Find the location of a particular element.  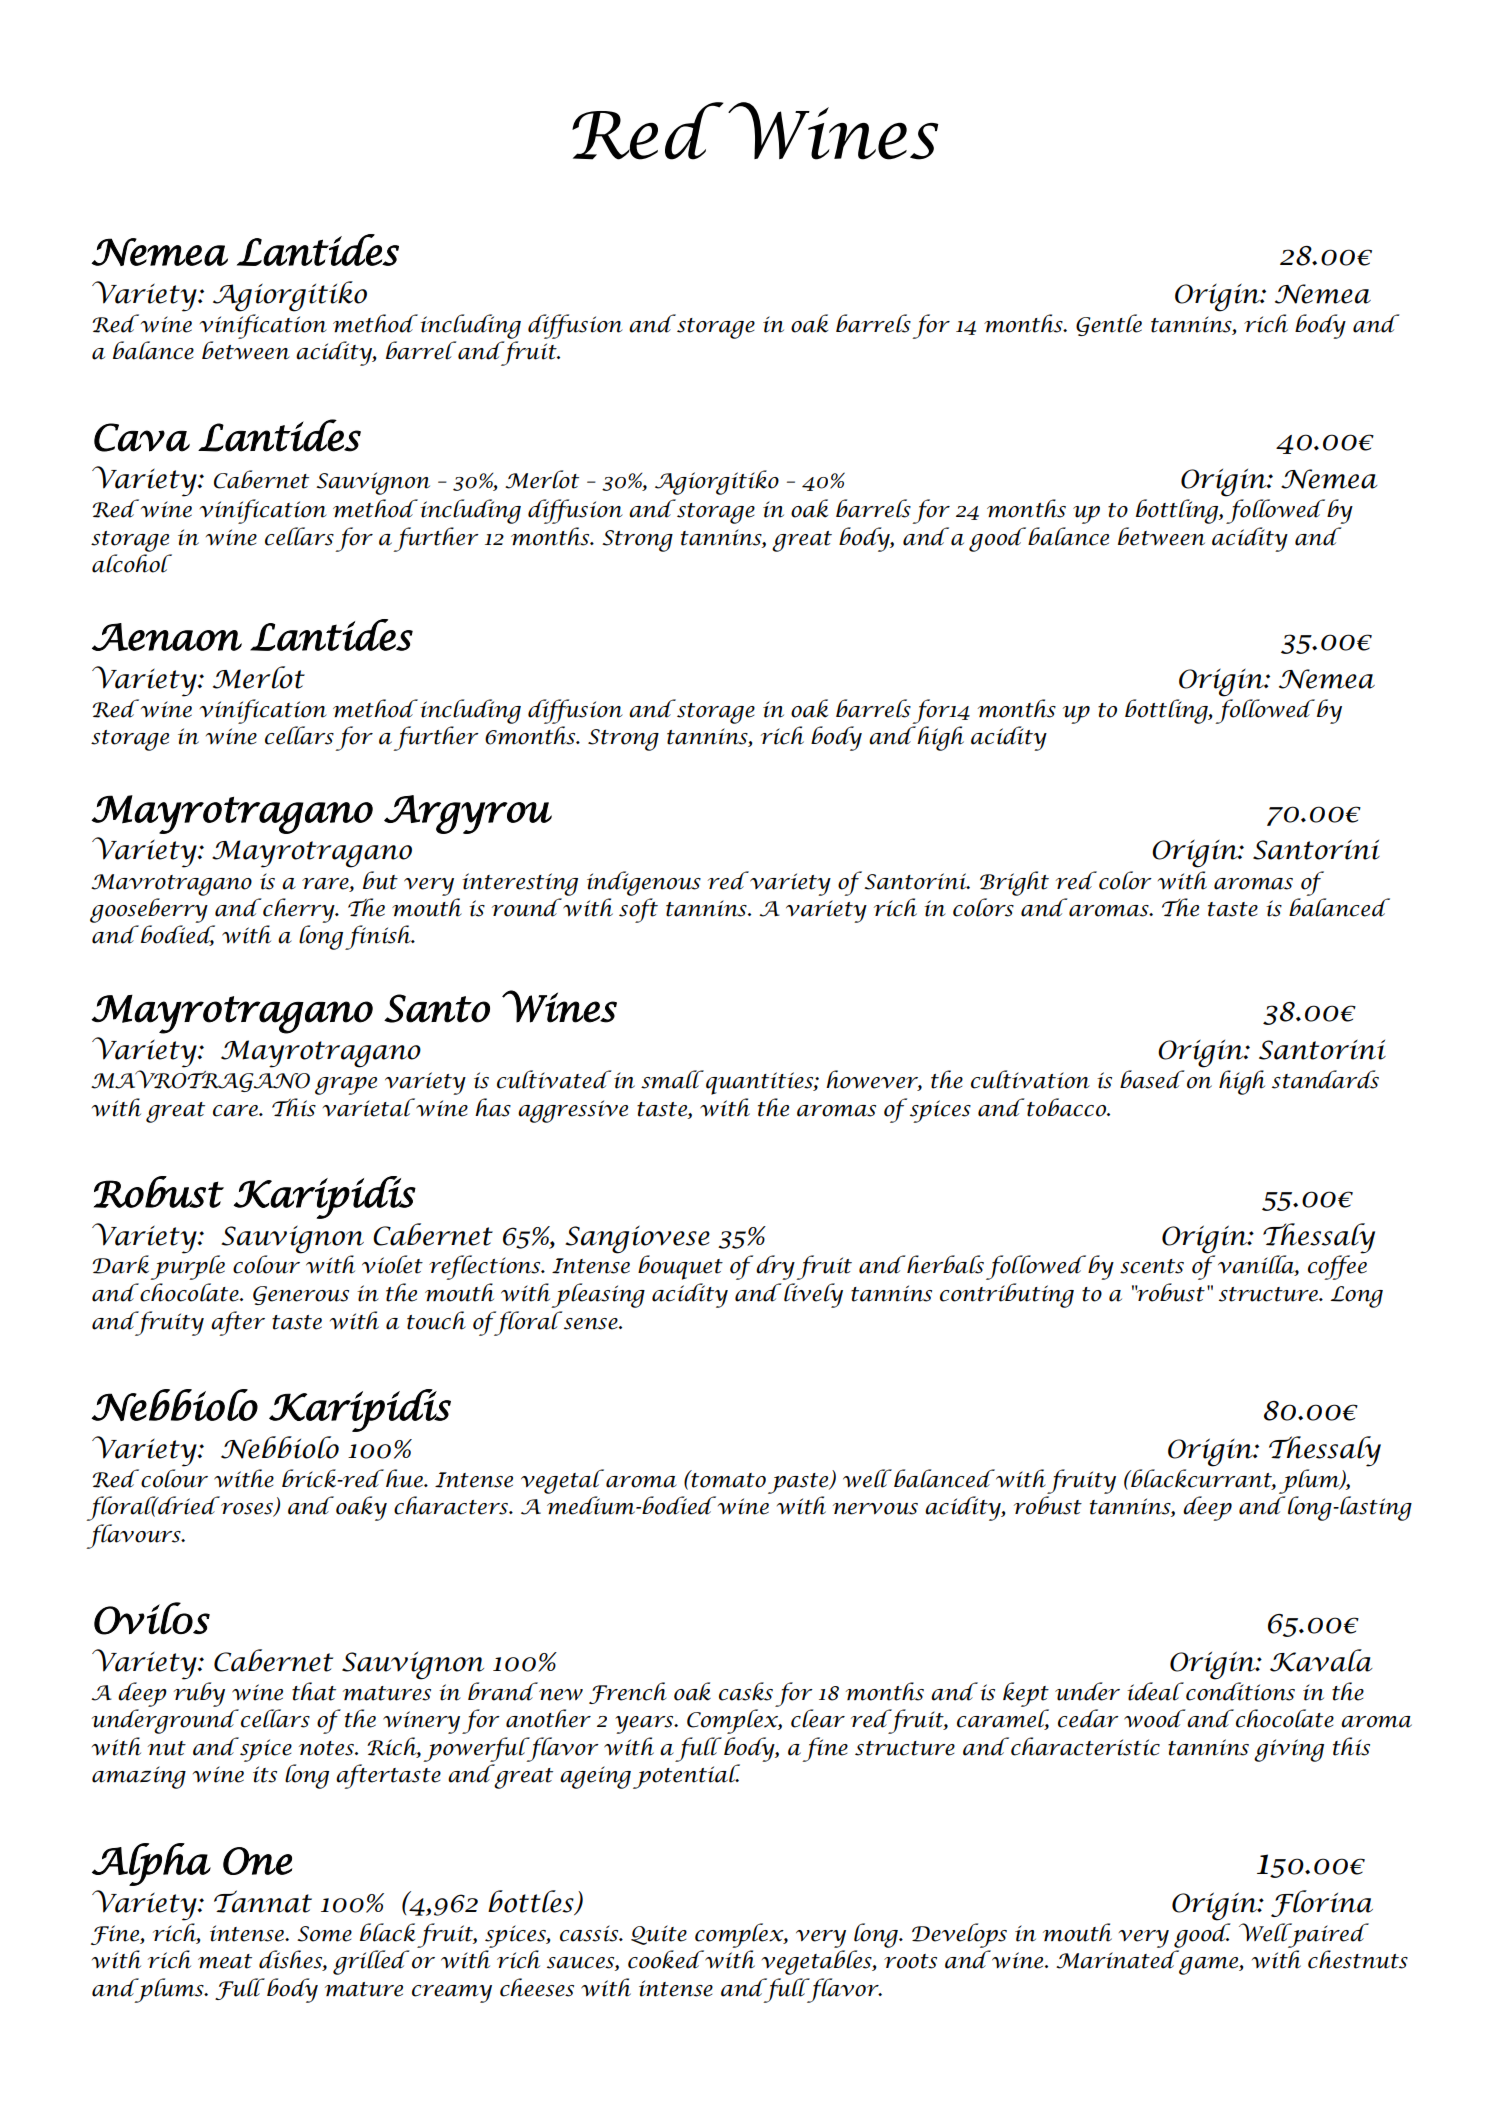

dry is located at coordinates (775, 1267).
